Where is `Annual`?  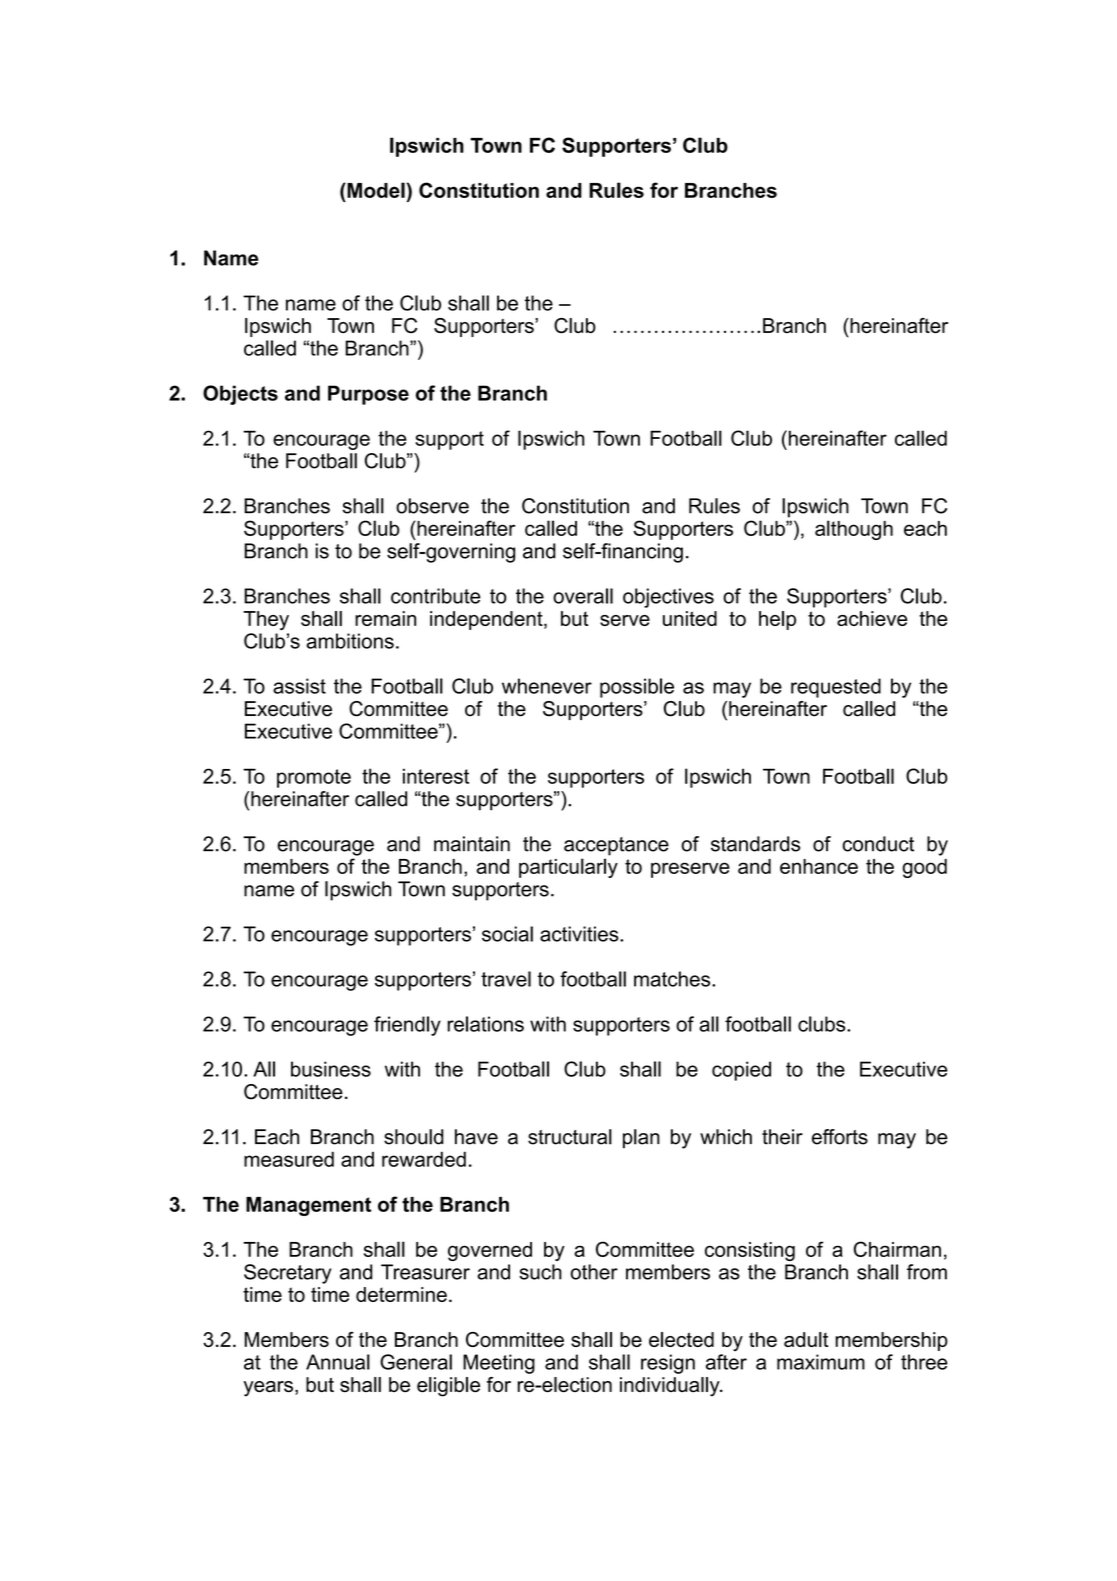
Annual is located at coordinates (338, 1362).
